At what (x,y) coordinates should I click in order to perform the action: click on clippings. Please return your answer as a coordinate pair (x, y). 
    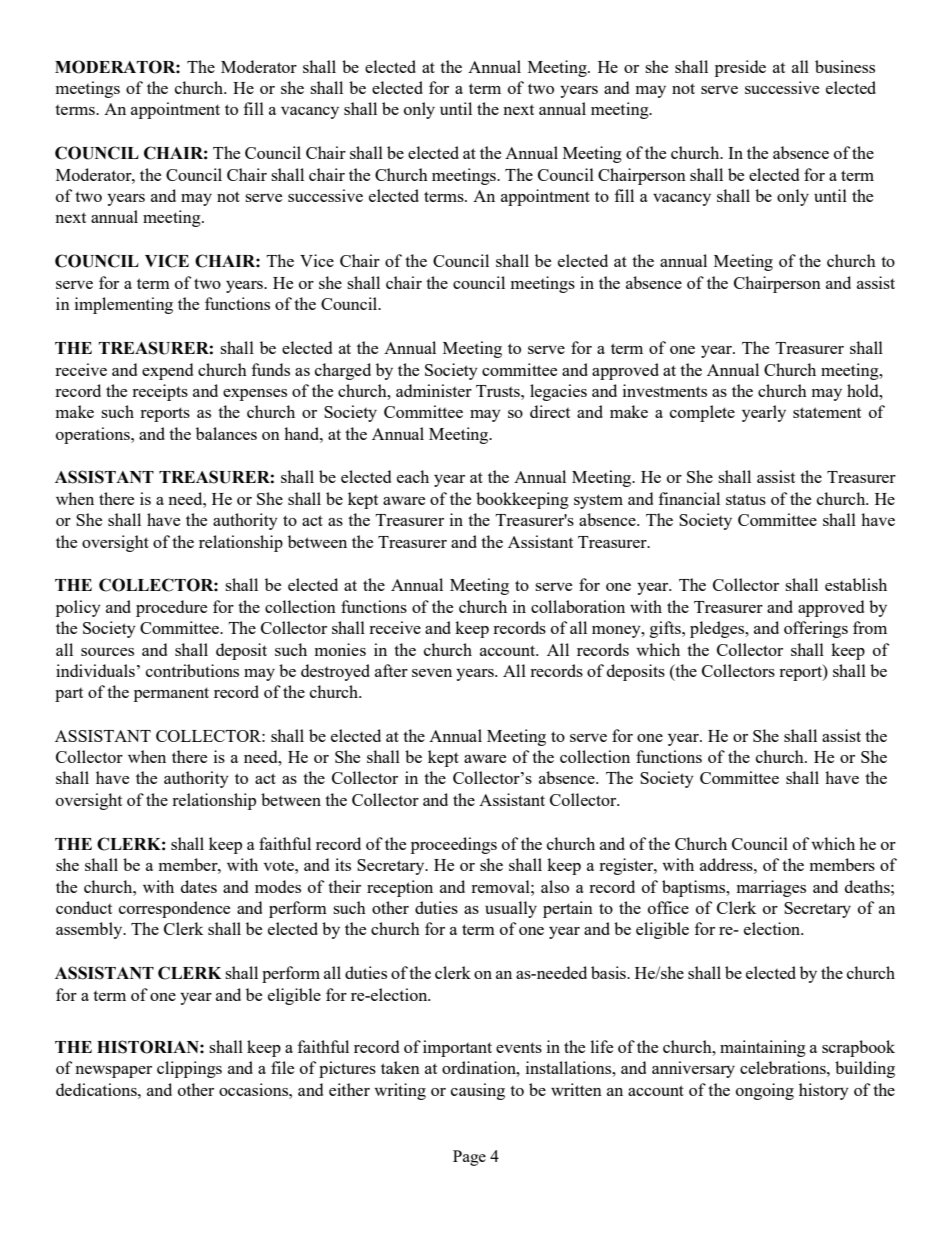
    Looking at the image, I should click on (189, 1069).
